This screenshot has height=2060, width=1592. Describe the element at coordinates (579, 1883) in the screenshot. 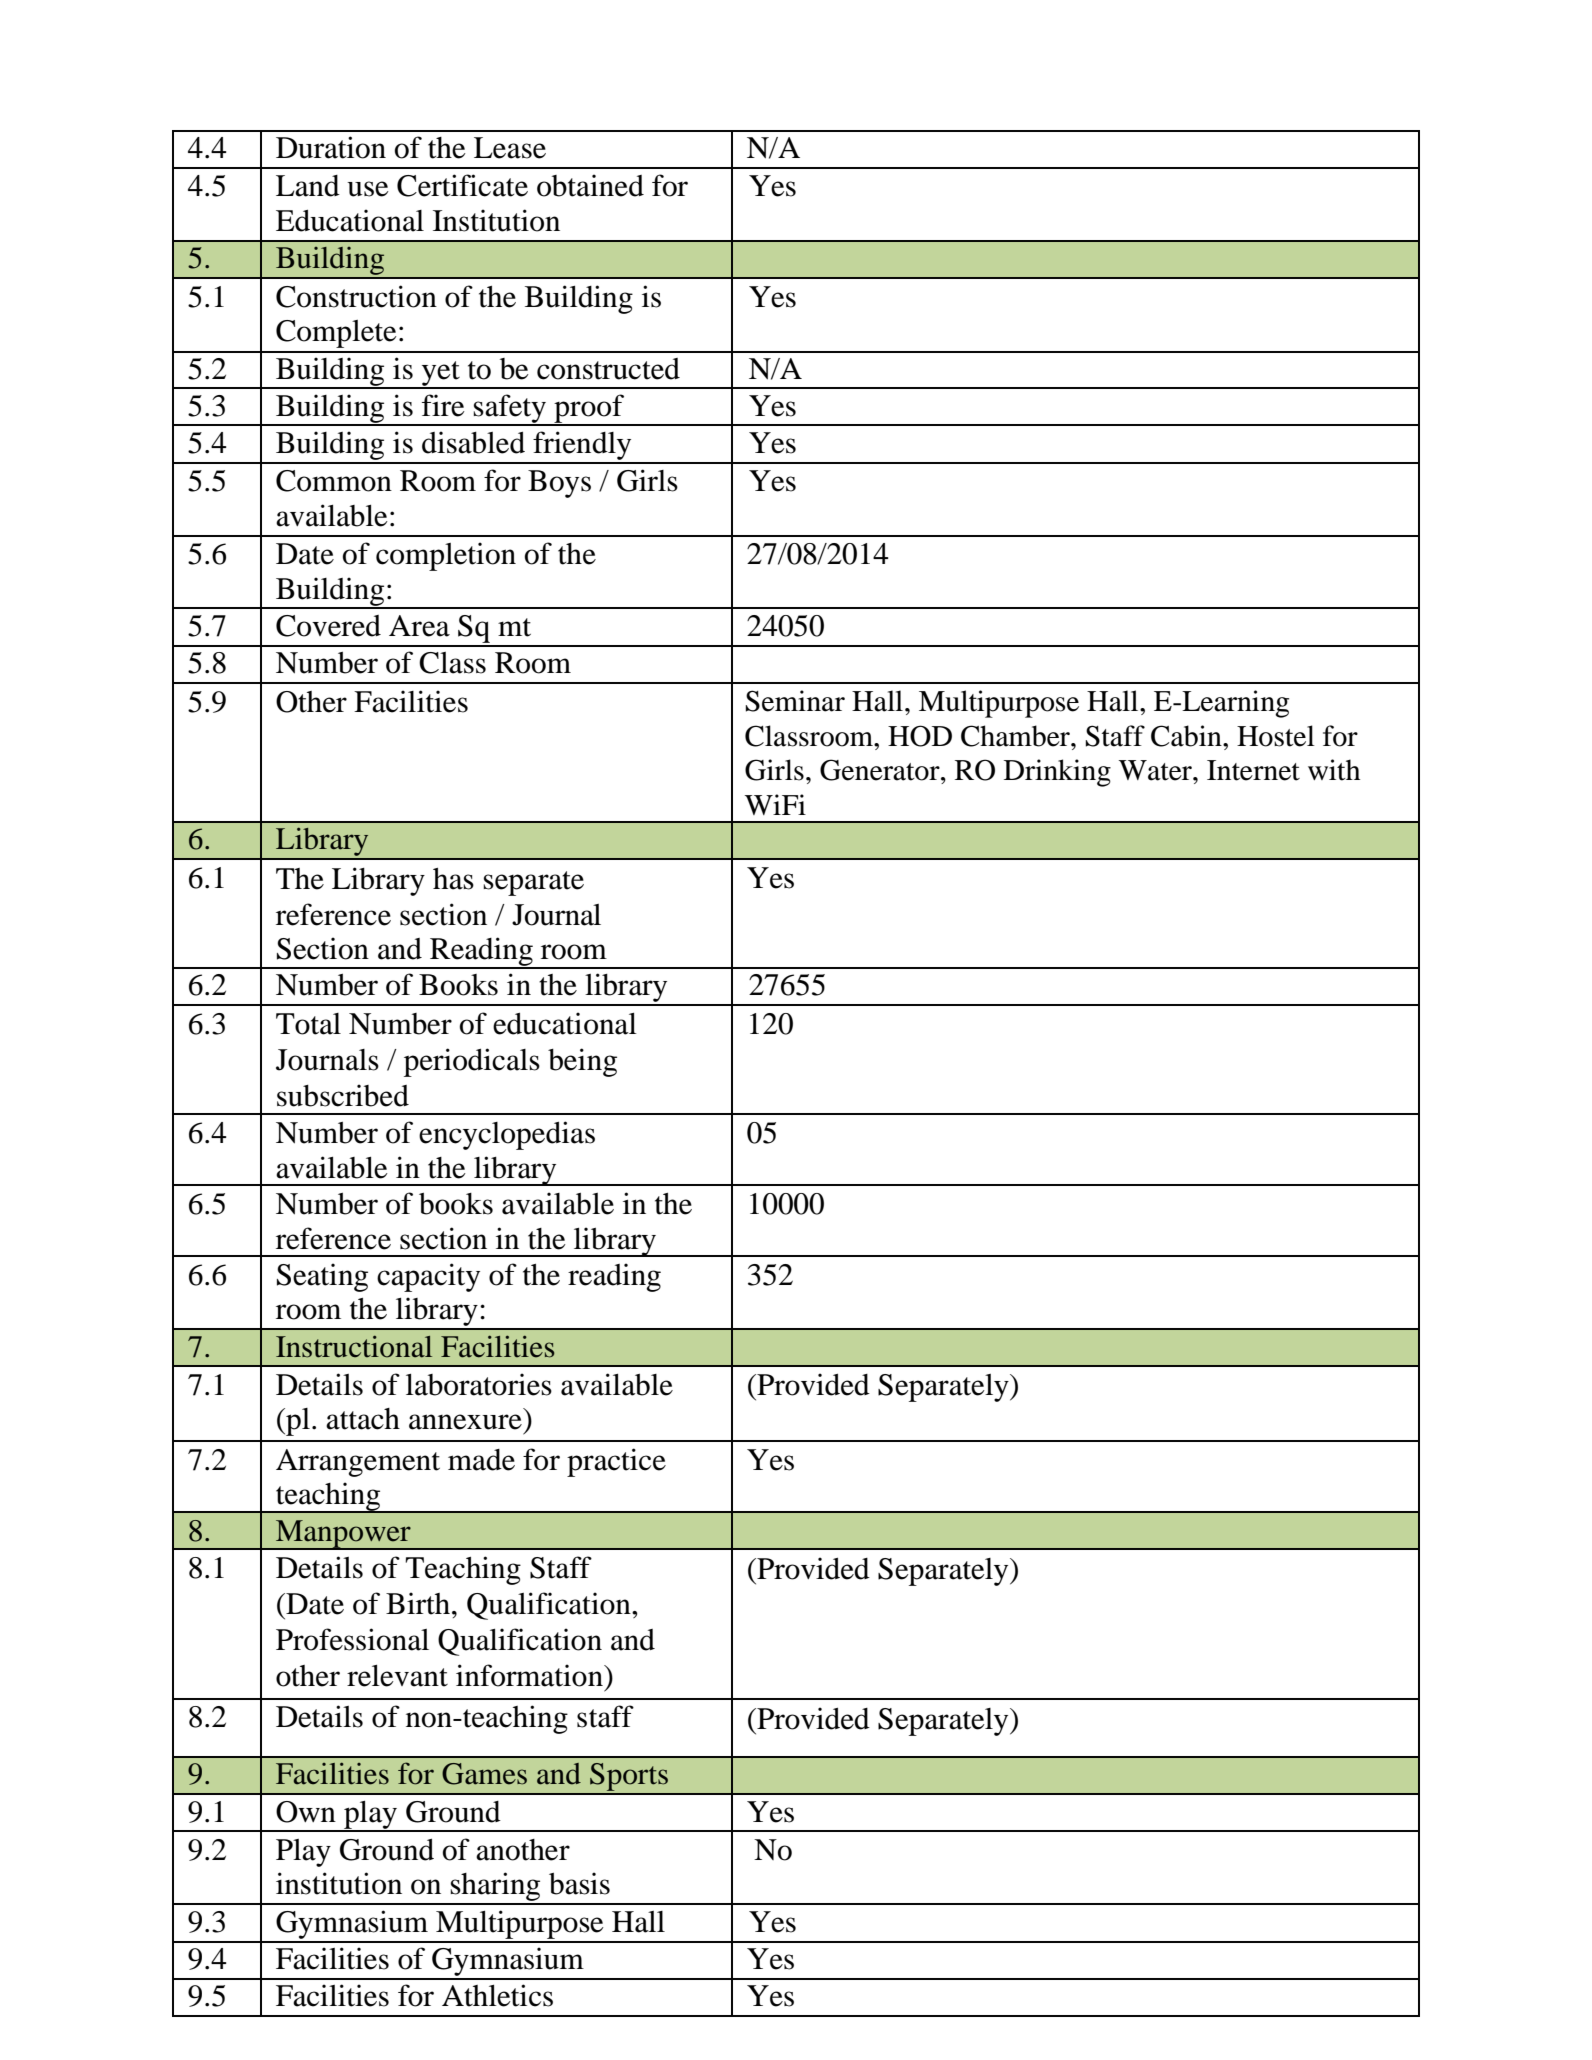

I see `basis` at that location.
